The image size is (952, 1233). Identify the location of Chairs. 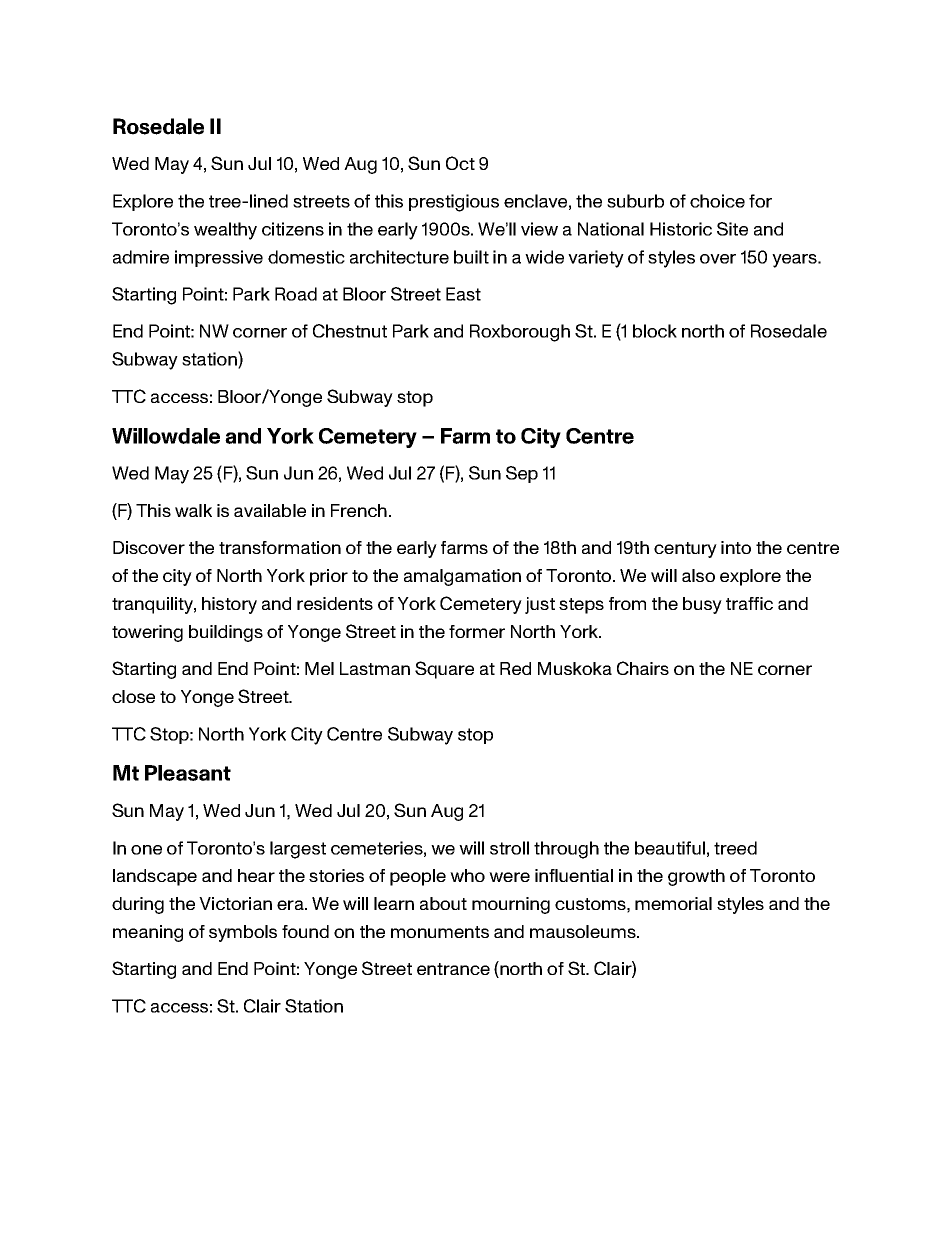
(643, 668).
